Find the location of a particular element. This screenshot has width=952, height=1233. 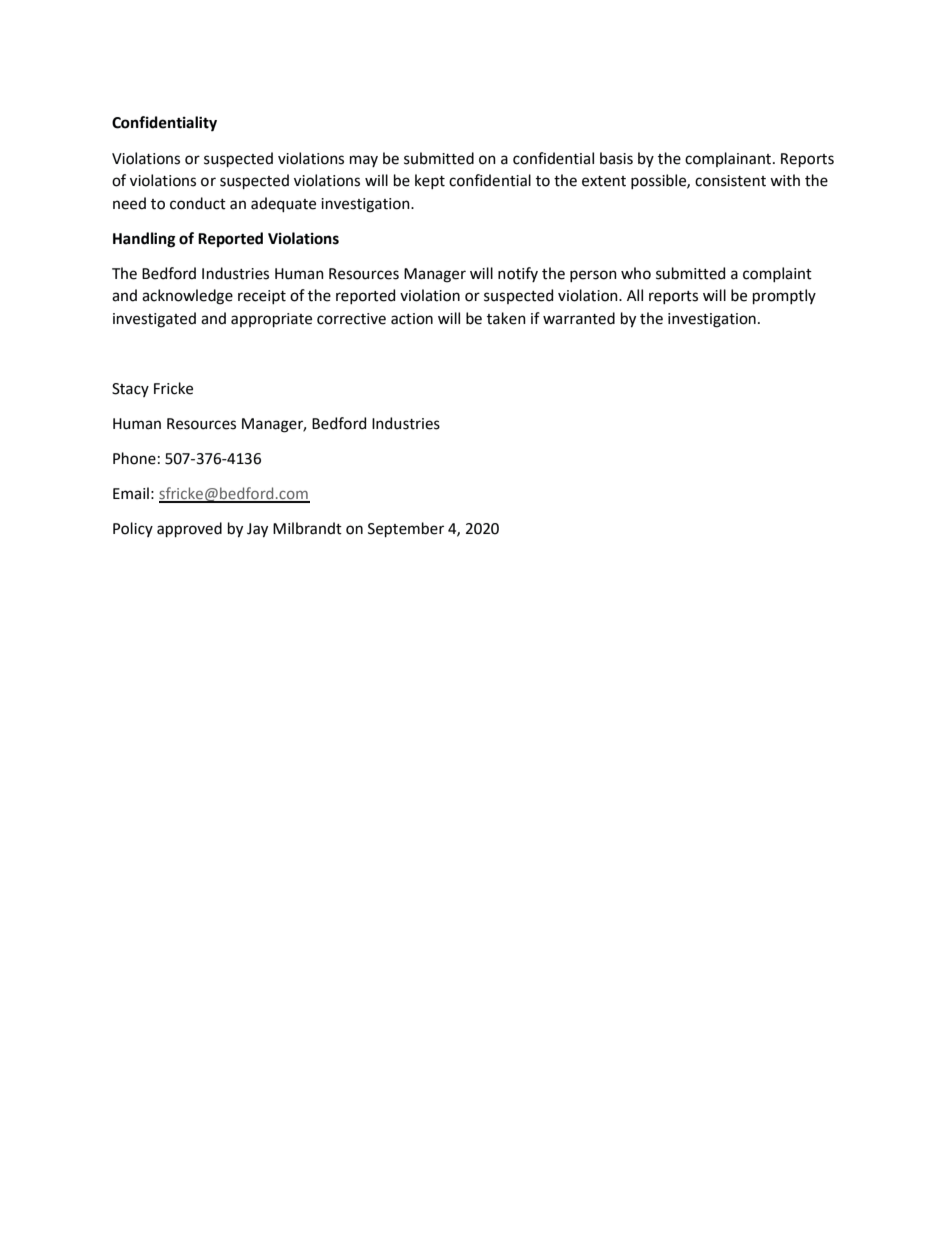

approved is located at coordinates (189, 530).
